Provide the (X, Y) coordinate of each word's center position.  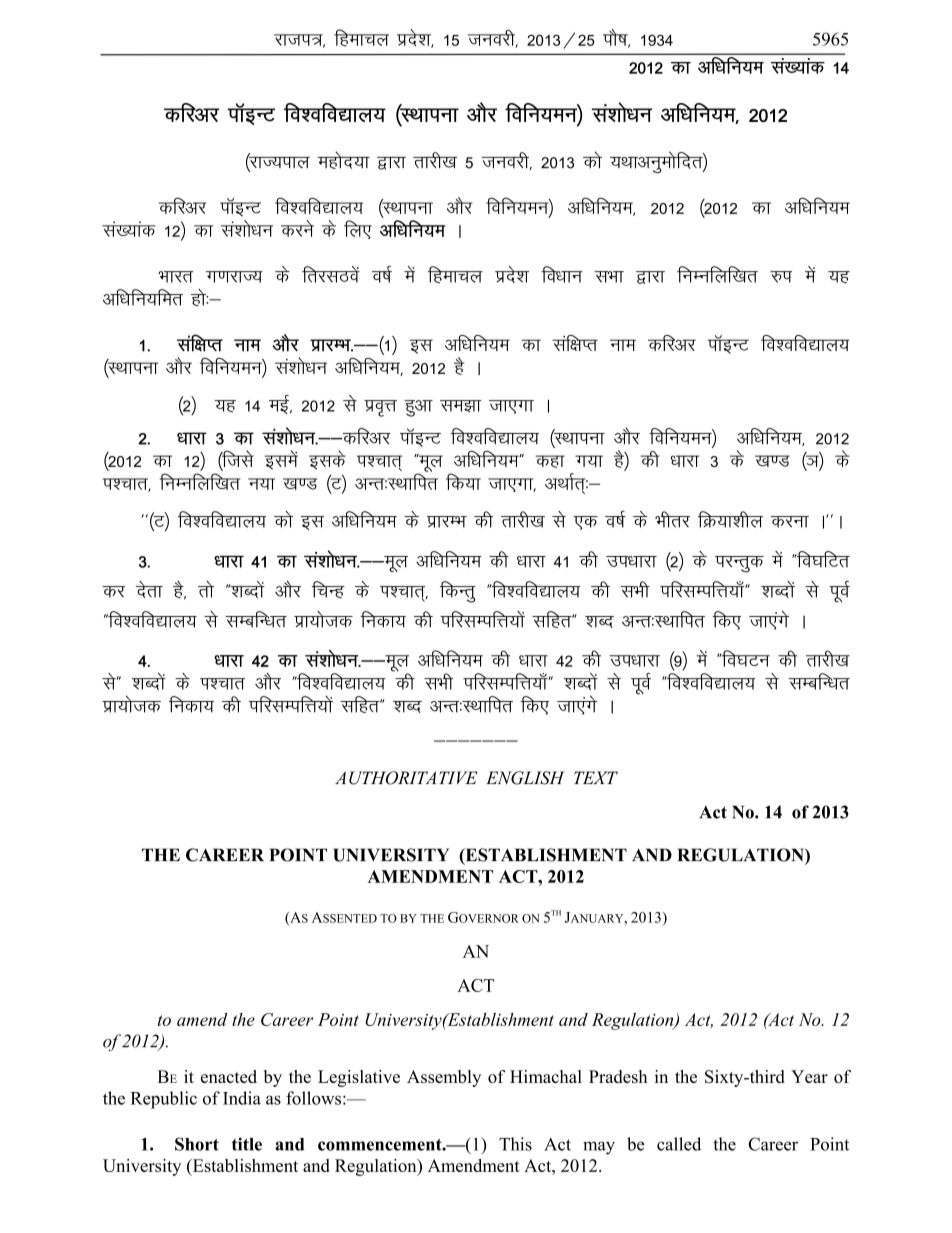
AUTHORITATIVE (406, 778)
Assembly (444, 1078)
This (515, 1144)
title (247, 1144)
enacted (229, 1076)
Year (809, 1076)
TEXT (596, 777)
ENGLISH (525, 778)
